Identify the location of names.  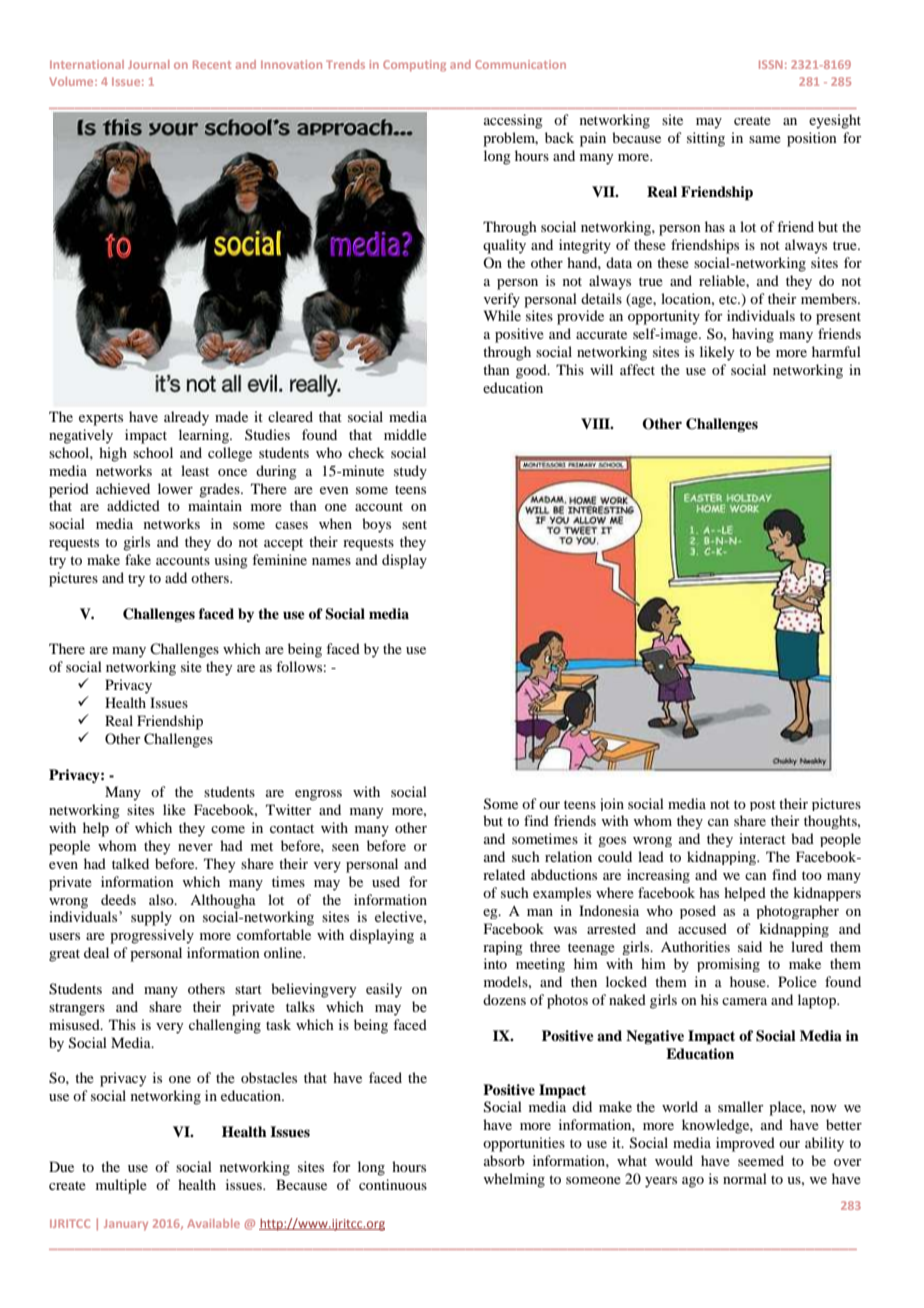
(331, 561).
